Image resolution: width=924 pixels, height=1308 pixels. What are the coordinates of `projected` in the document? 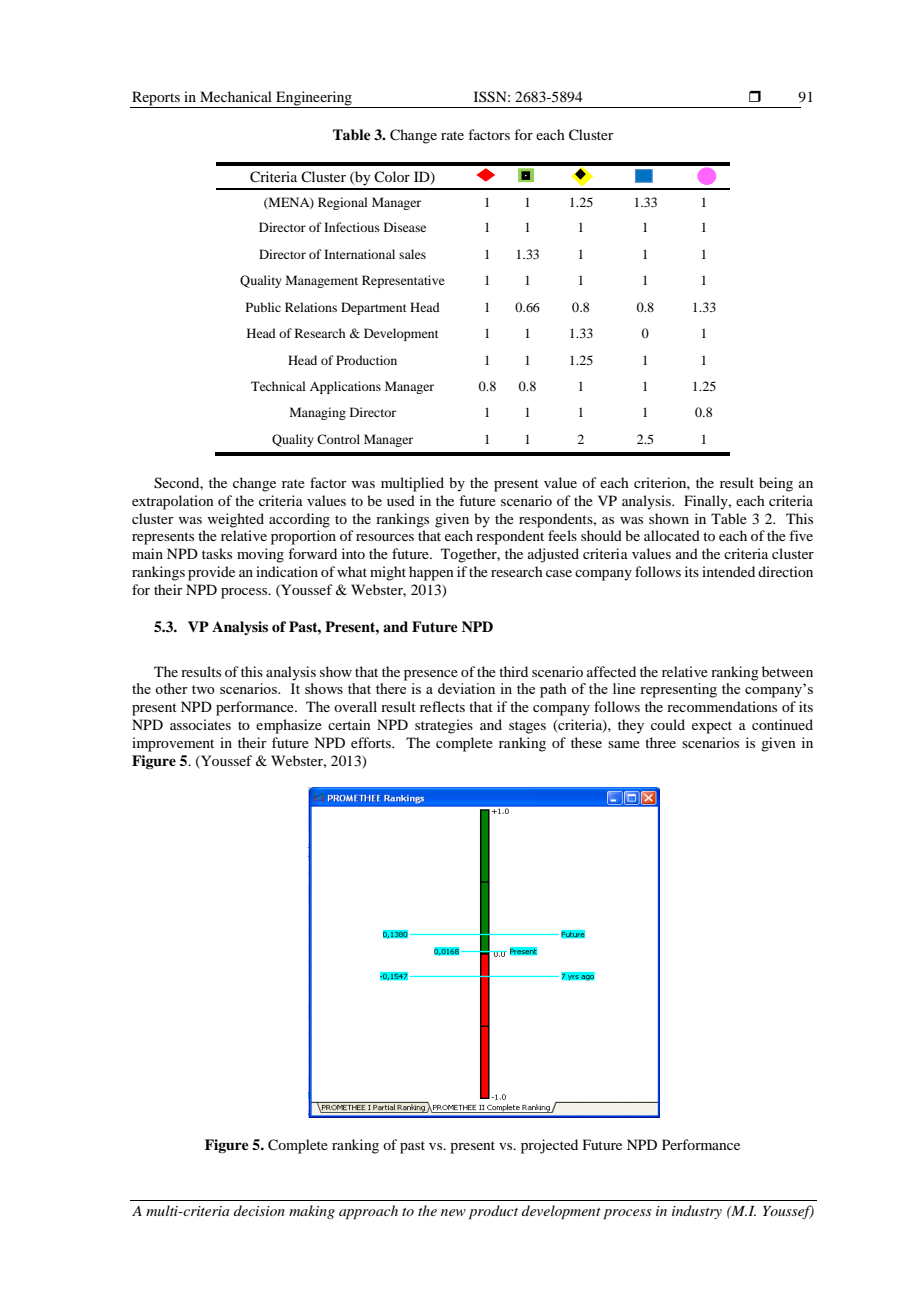 It's located at (549, 1146).
